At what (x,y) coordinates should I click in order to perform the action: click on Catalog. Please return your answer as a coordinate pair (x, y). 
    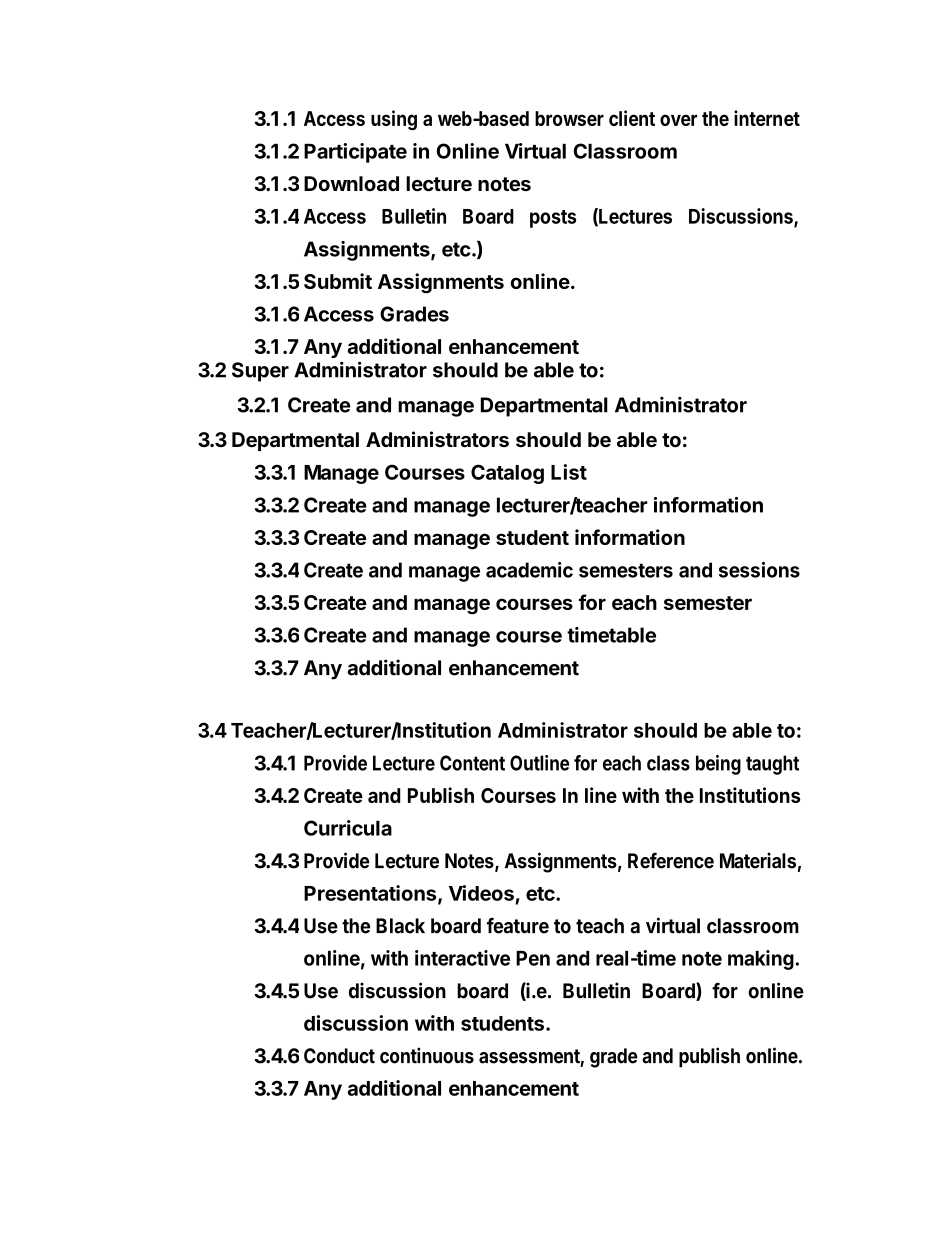
    Looking at the image, I should click on (507, 474).
